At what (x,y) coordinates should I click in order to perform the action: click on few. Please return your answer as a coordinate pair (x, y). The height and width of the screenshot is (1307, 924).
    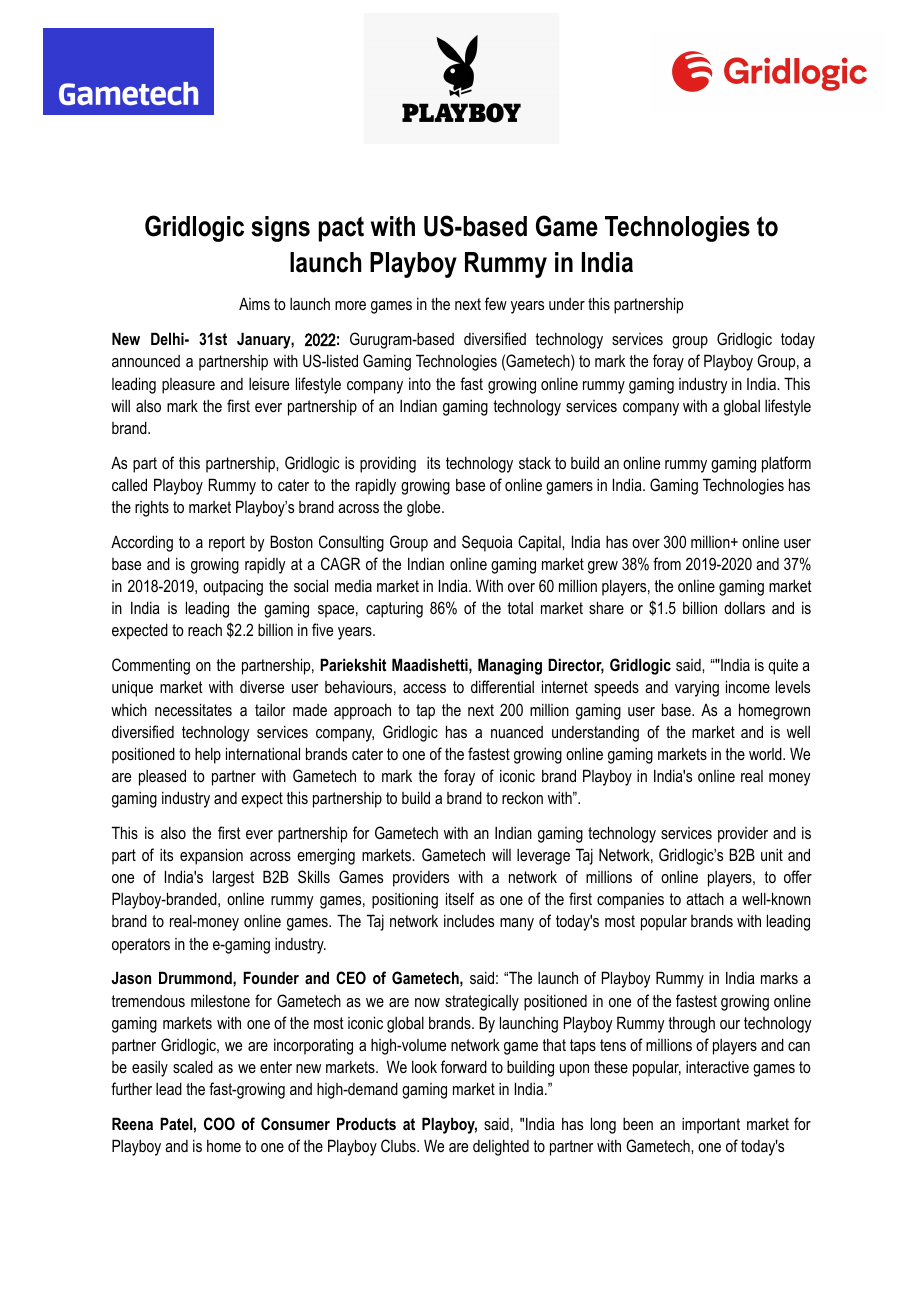
    Looking at the image, I should click on (496, 303).
